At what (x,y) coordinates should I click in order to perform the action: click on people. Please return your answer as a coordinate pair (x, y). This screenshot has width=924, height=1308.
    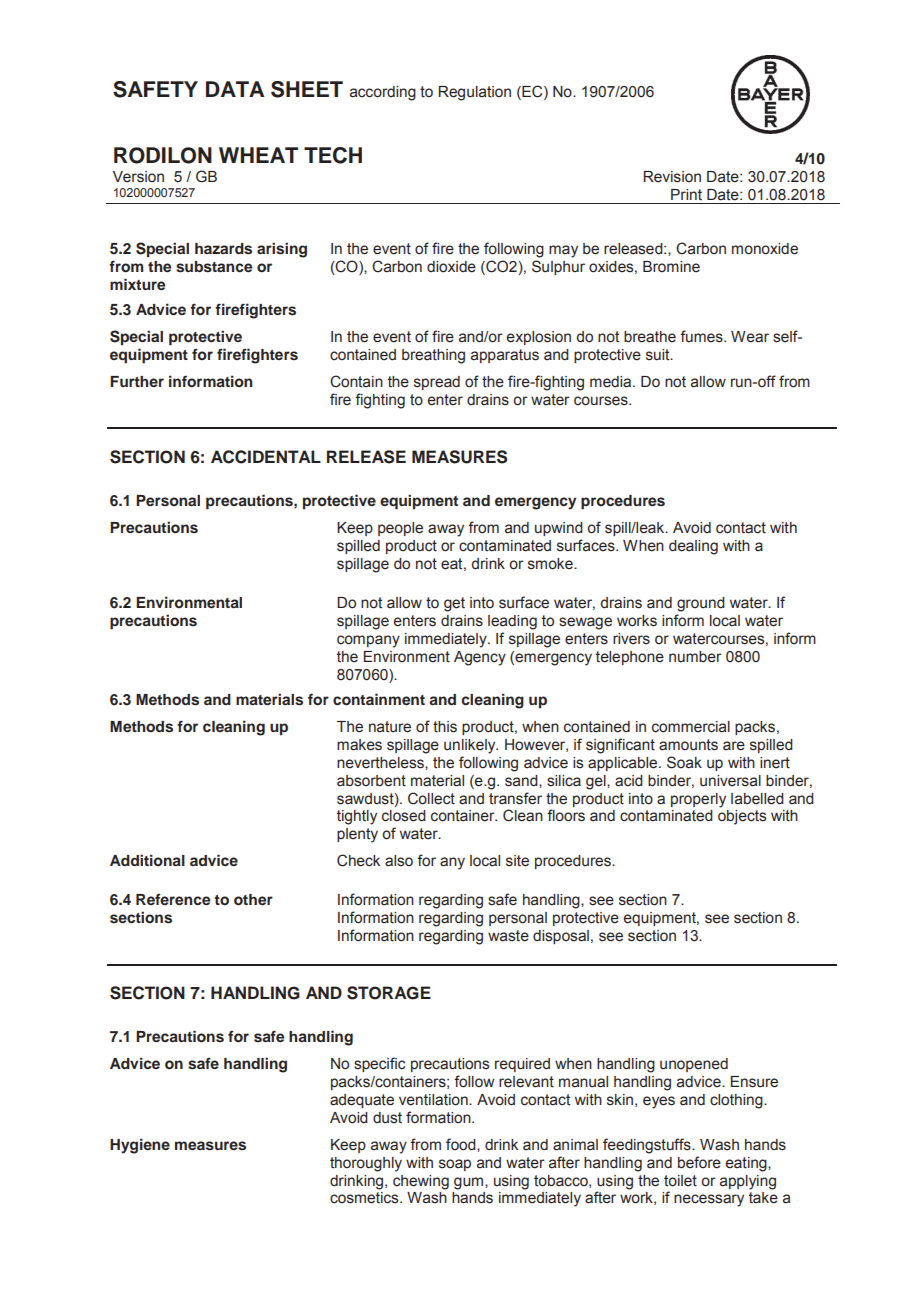
    Looking at the image, I should click on (400, 529).
